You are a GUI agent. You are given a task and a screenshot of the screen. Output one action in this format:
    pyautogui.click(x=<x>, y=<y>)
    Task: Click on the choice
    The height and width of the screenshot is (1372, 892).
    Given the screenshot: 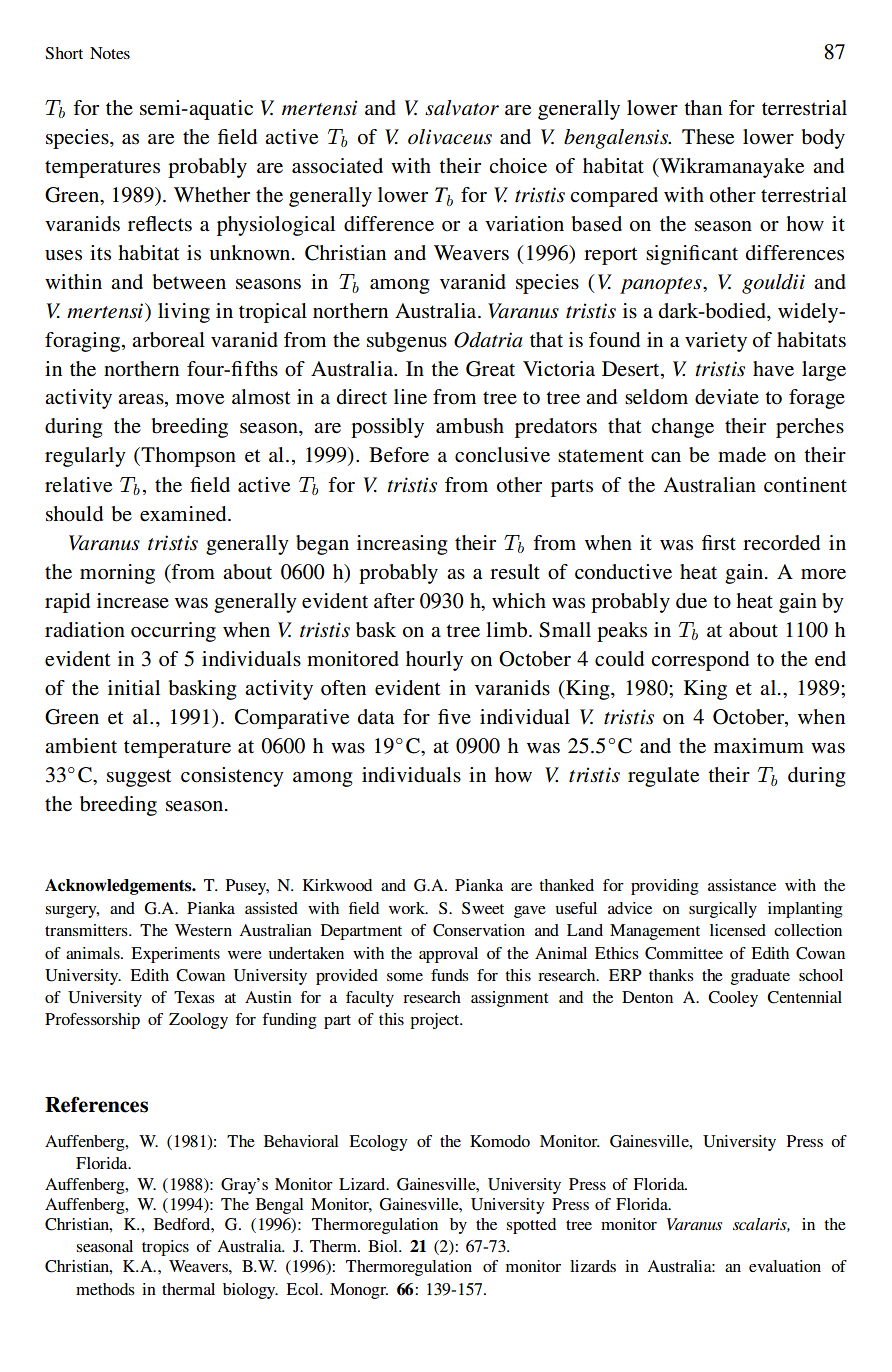 What is the action you would take?
    pyautogui.click(x=518, y=166)
